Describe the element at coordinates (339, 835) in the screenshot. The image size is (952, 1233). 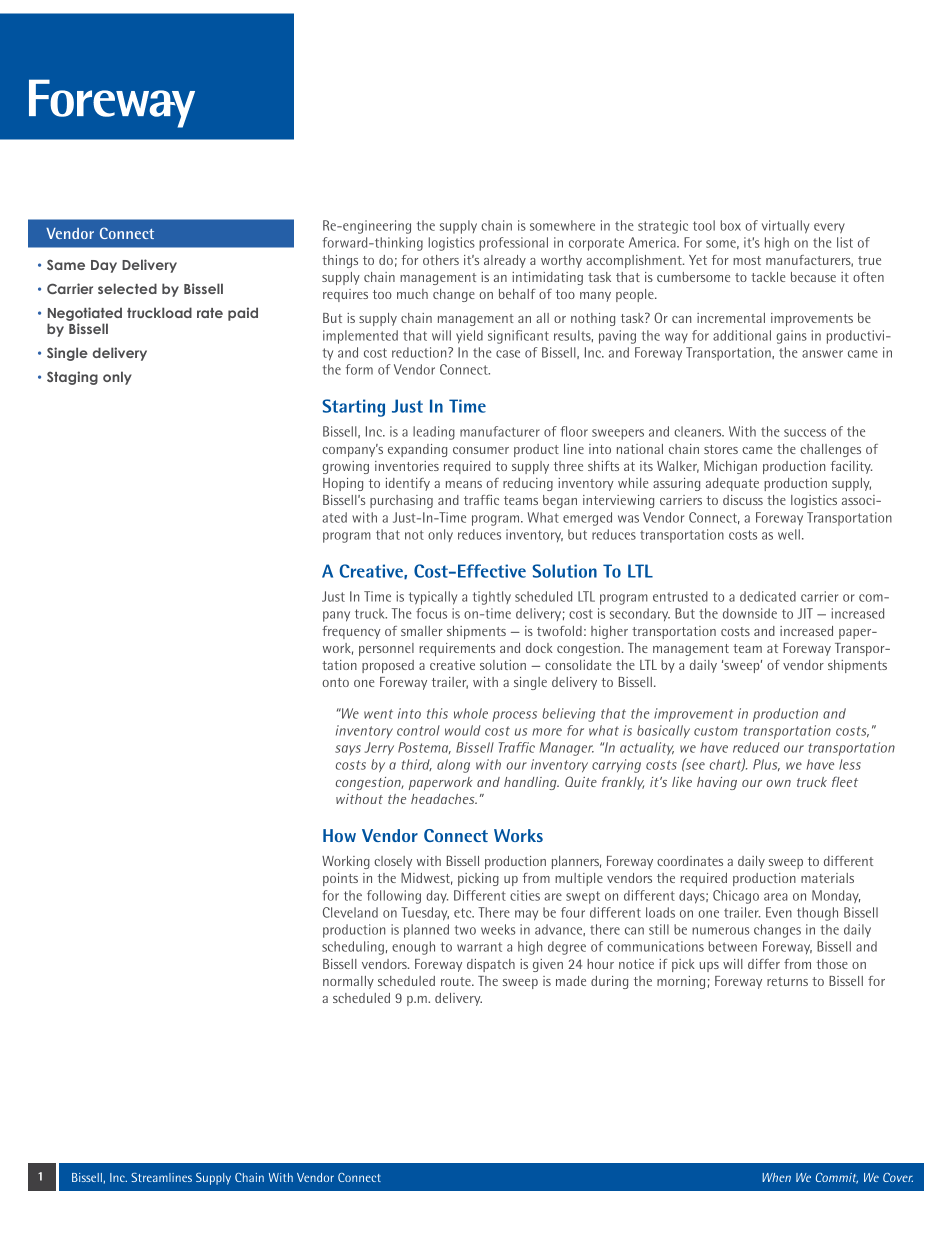
I see `How` at that location.
